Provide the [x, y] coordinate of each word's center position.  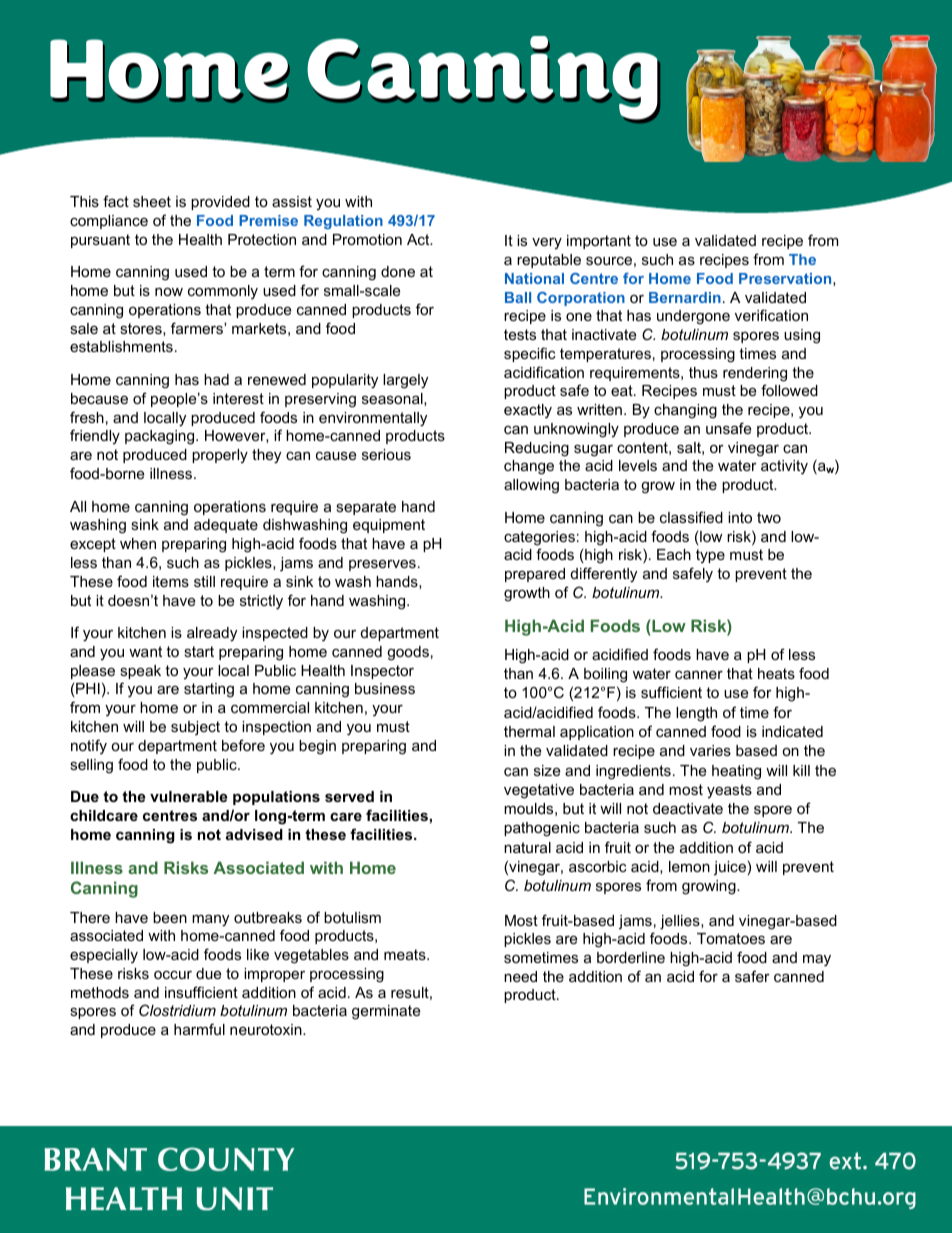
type [710, 556]
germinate [386, 1012]
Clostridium [177, 1010]
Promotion [367, 239]
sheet [152, 201]
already [212, 634]
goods [408, 653]
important [599, 242]
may [817, 960]
